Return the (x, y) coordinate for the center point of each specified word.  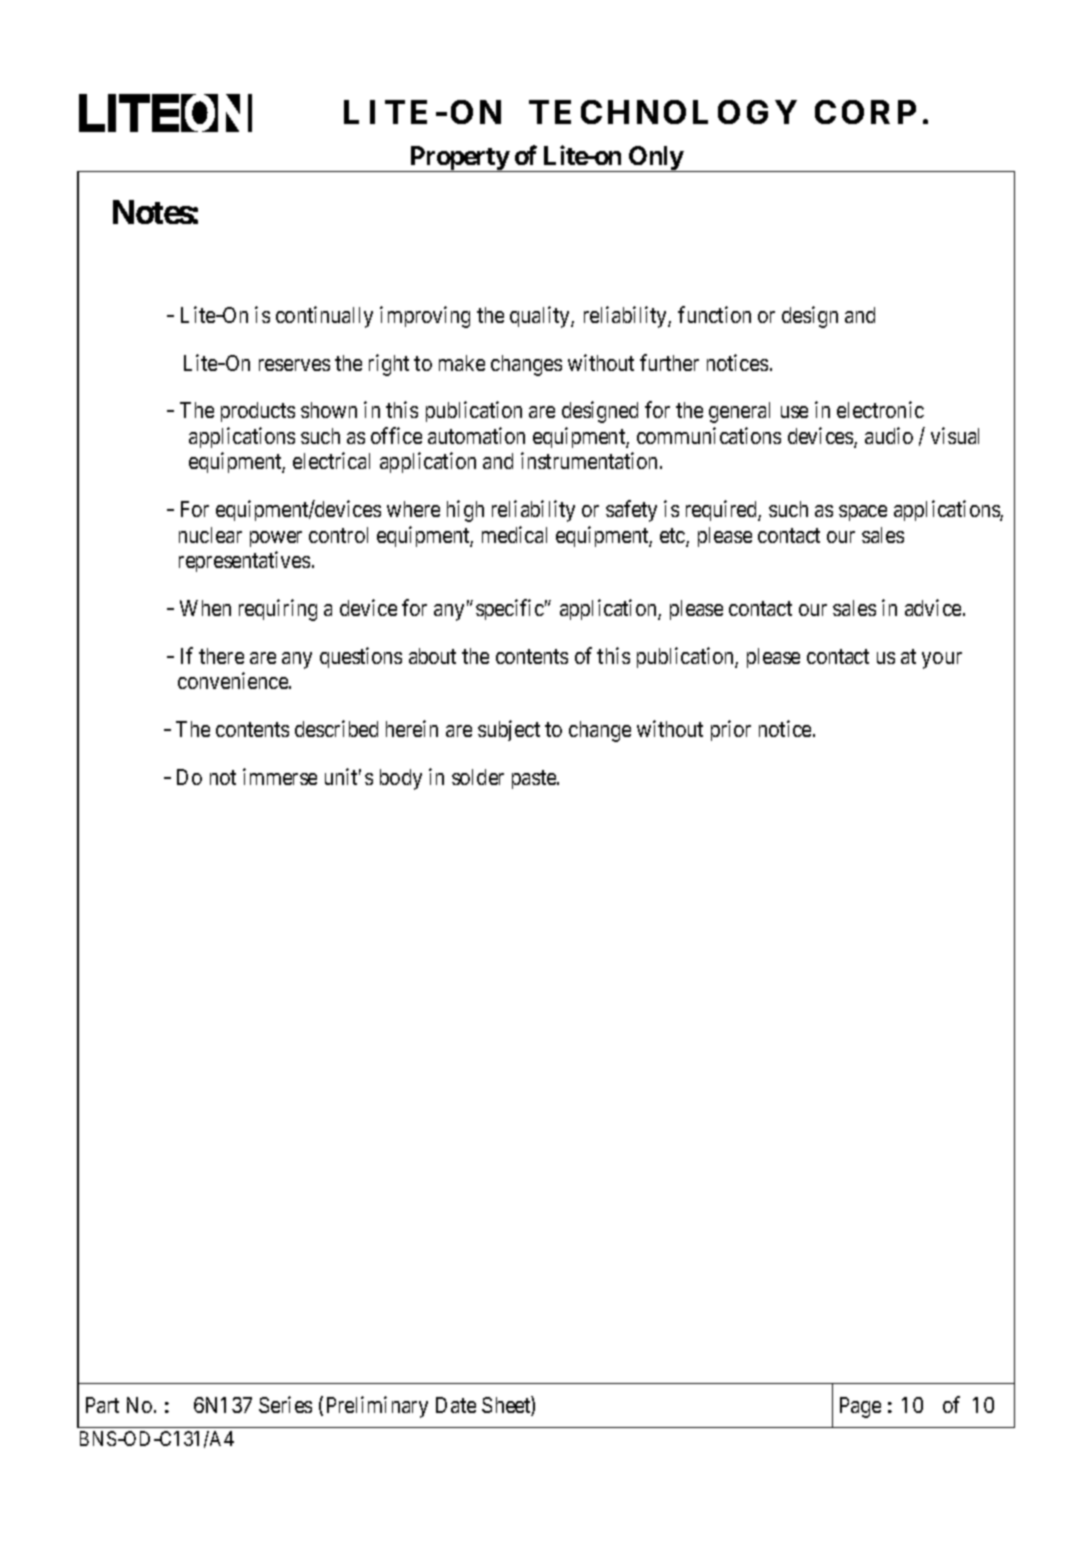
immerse (280, 776)
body (401, 779)
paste (535, 779)
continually (324, 317)
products (258, 412)
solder (478, 777)
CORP (865, 112)
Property (458, 159)
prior (731, 730)
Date (456, 1405)
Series (285, 1404)
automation (476, 435)
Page (860, 1407)
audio (889, 435)
